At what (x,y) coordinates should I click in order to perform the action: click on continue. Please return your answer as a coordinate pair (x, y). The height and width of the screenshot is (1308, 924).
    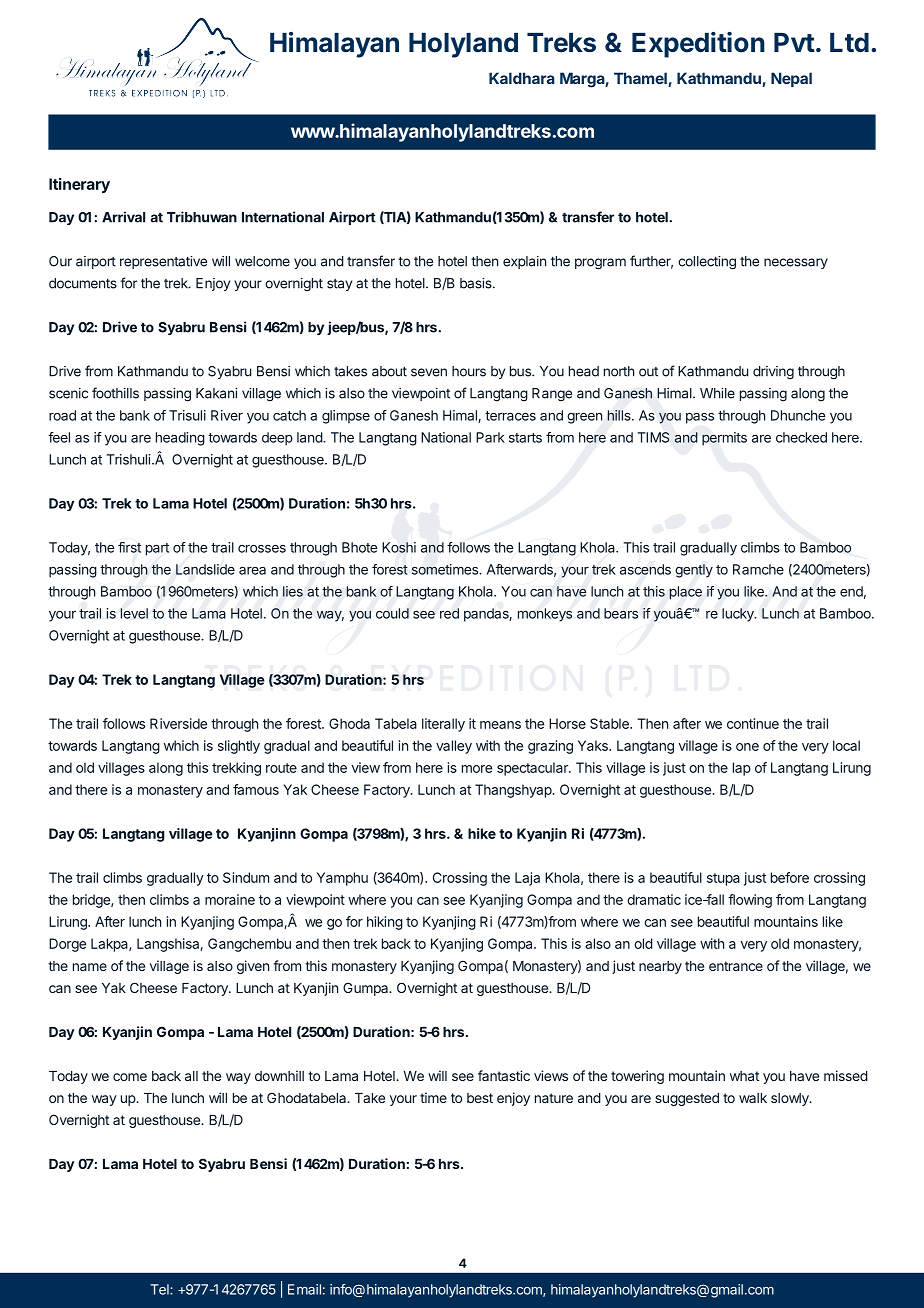
    Looking at the image, I should click on (753, 723).
